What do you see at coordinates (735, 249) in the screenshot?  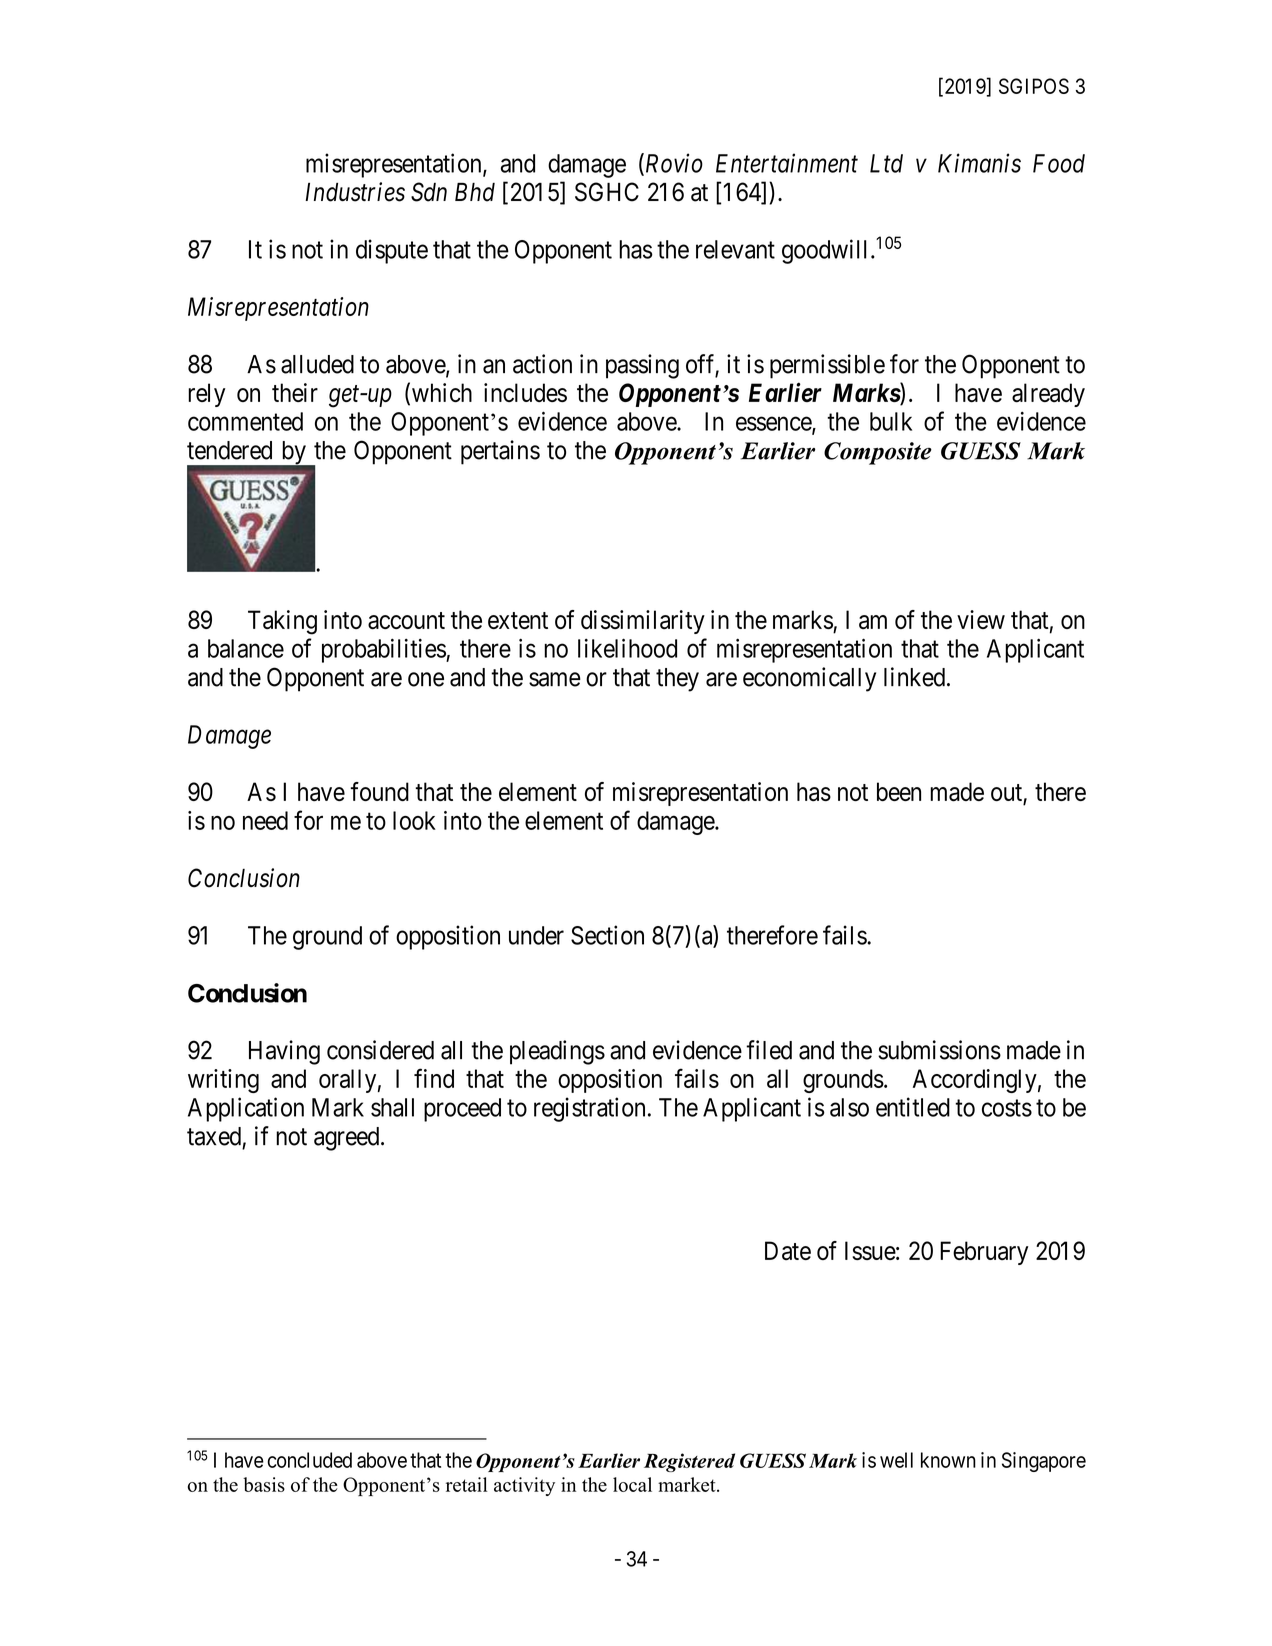 I see `relevant` at bounding box center [735, 249].
